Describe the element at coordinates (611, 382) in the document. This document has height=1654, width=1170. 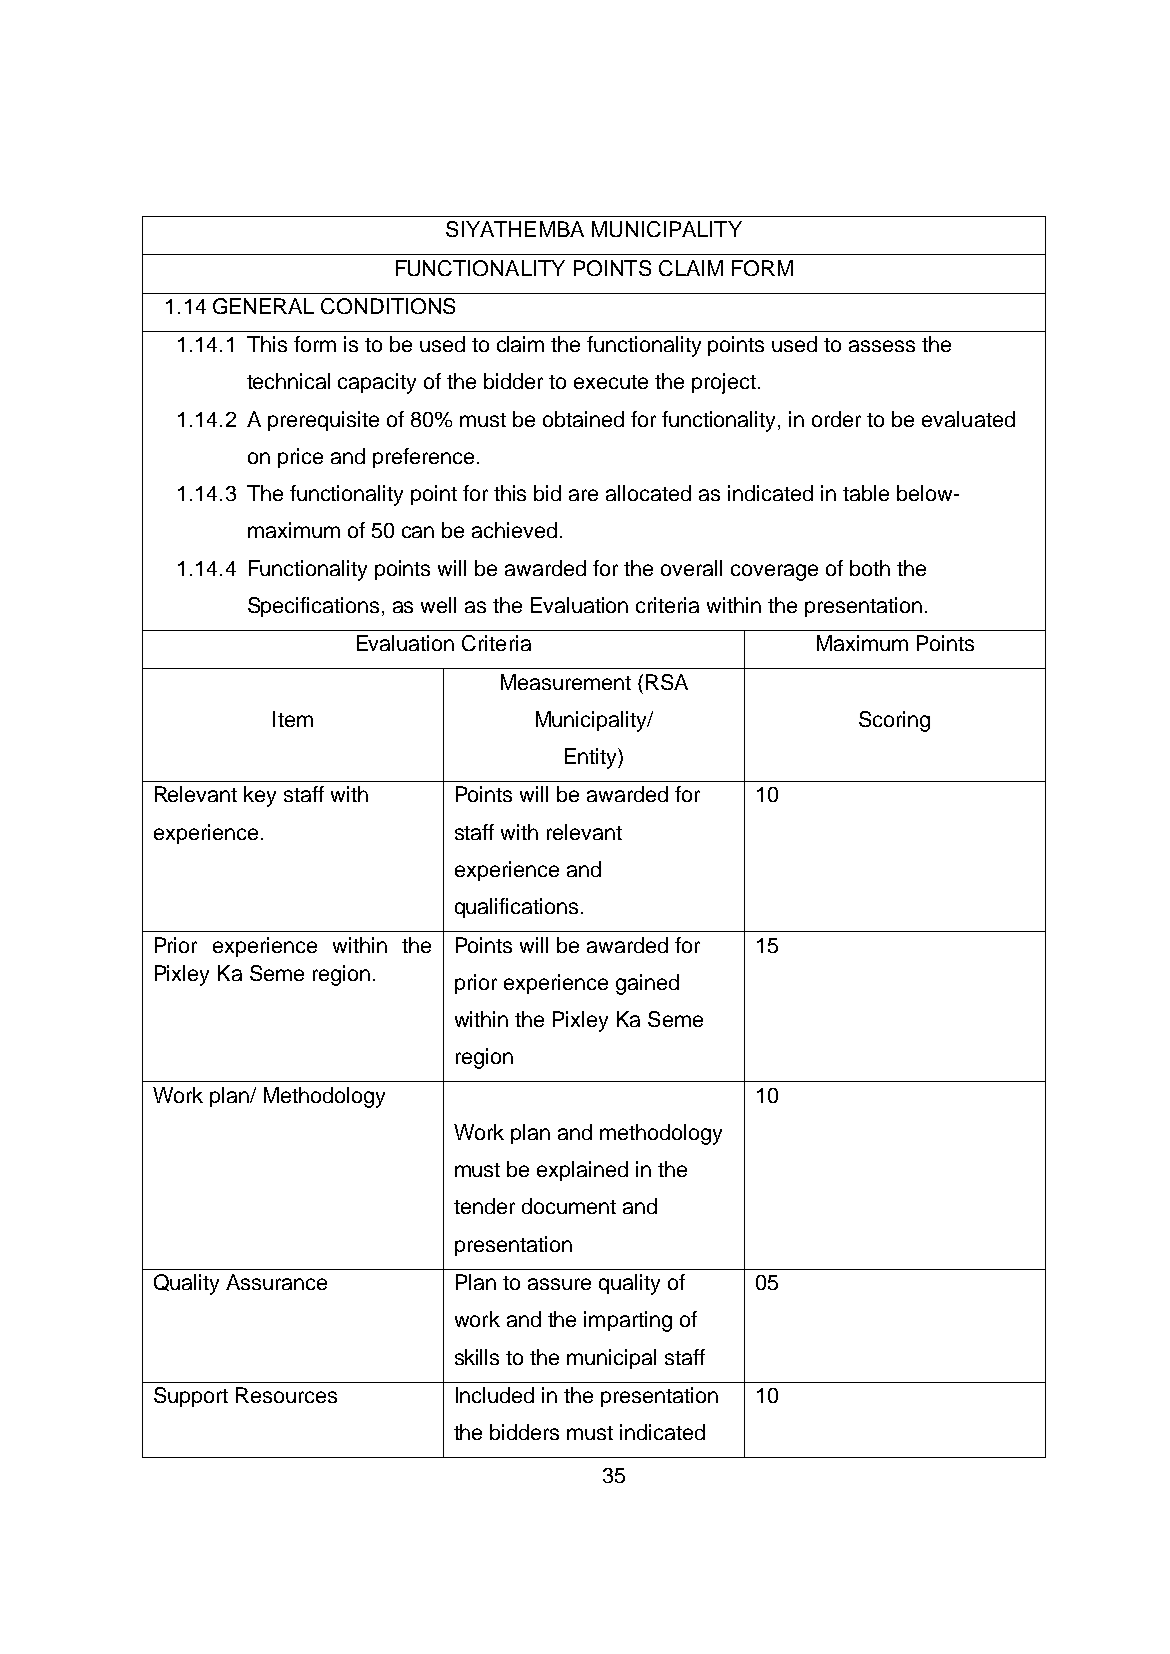
I see `execute` at that location.
